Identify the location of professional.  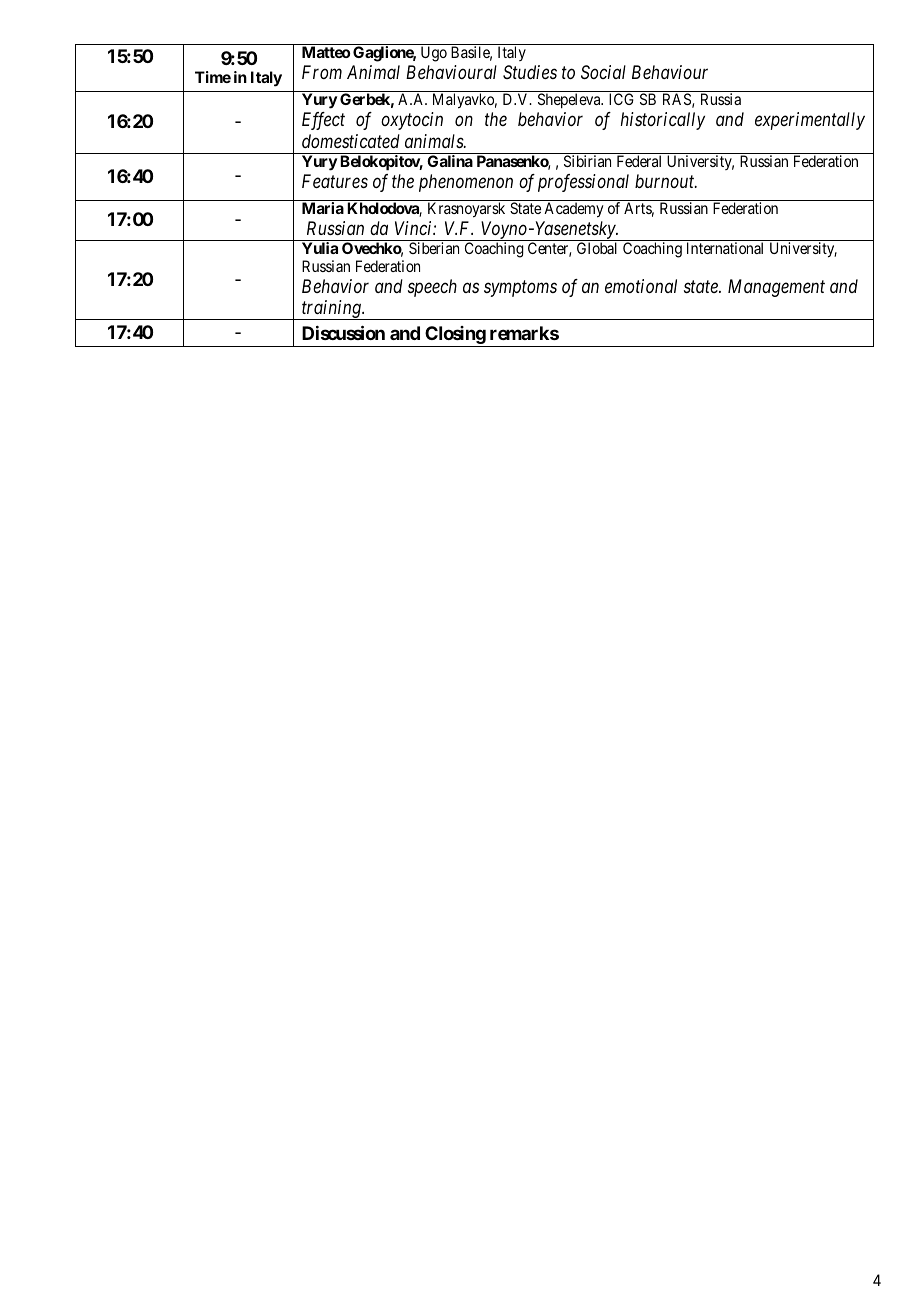
(583, 183).
